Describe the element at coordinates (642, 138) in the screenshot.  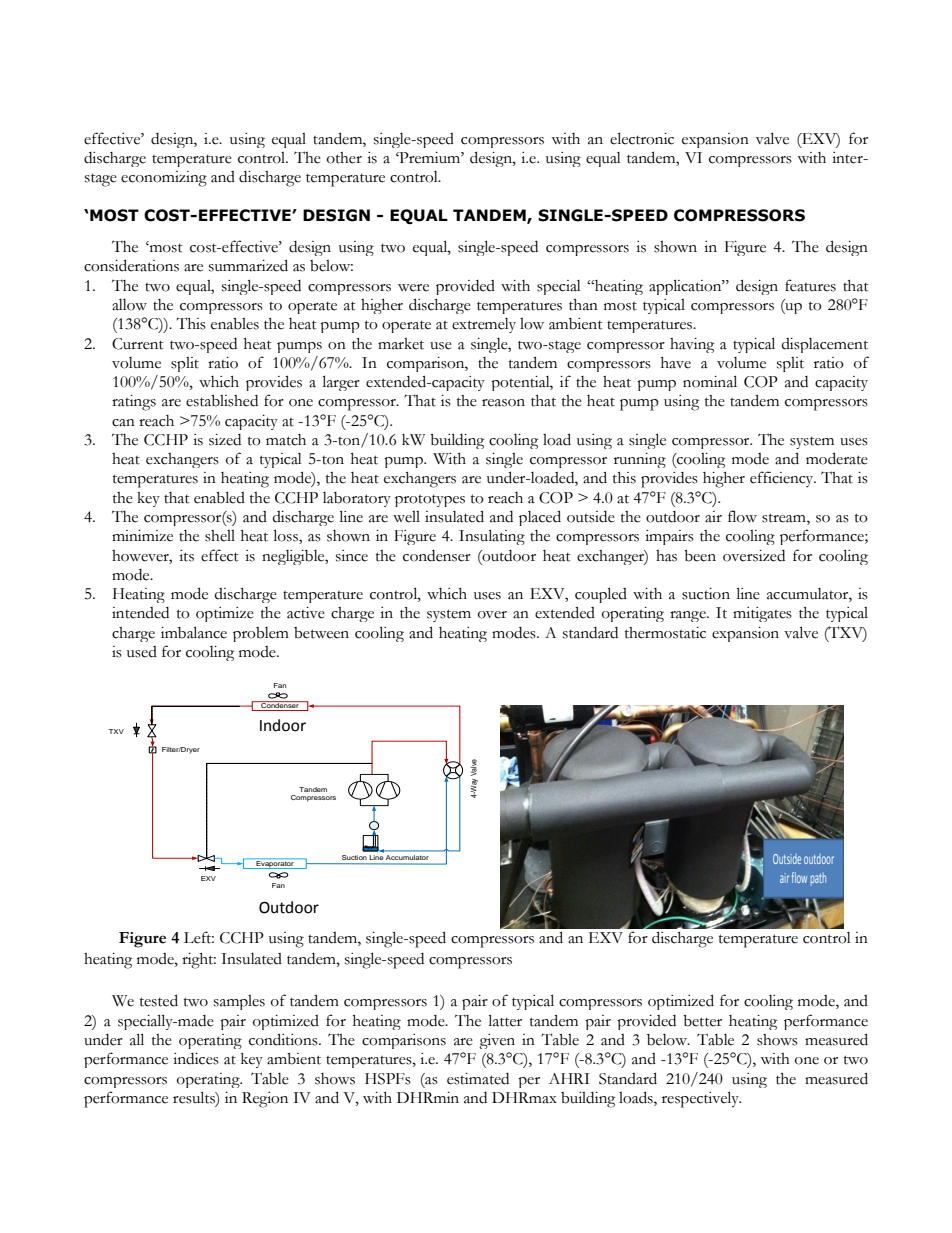
I see `electronic` at that location.
